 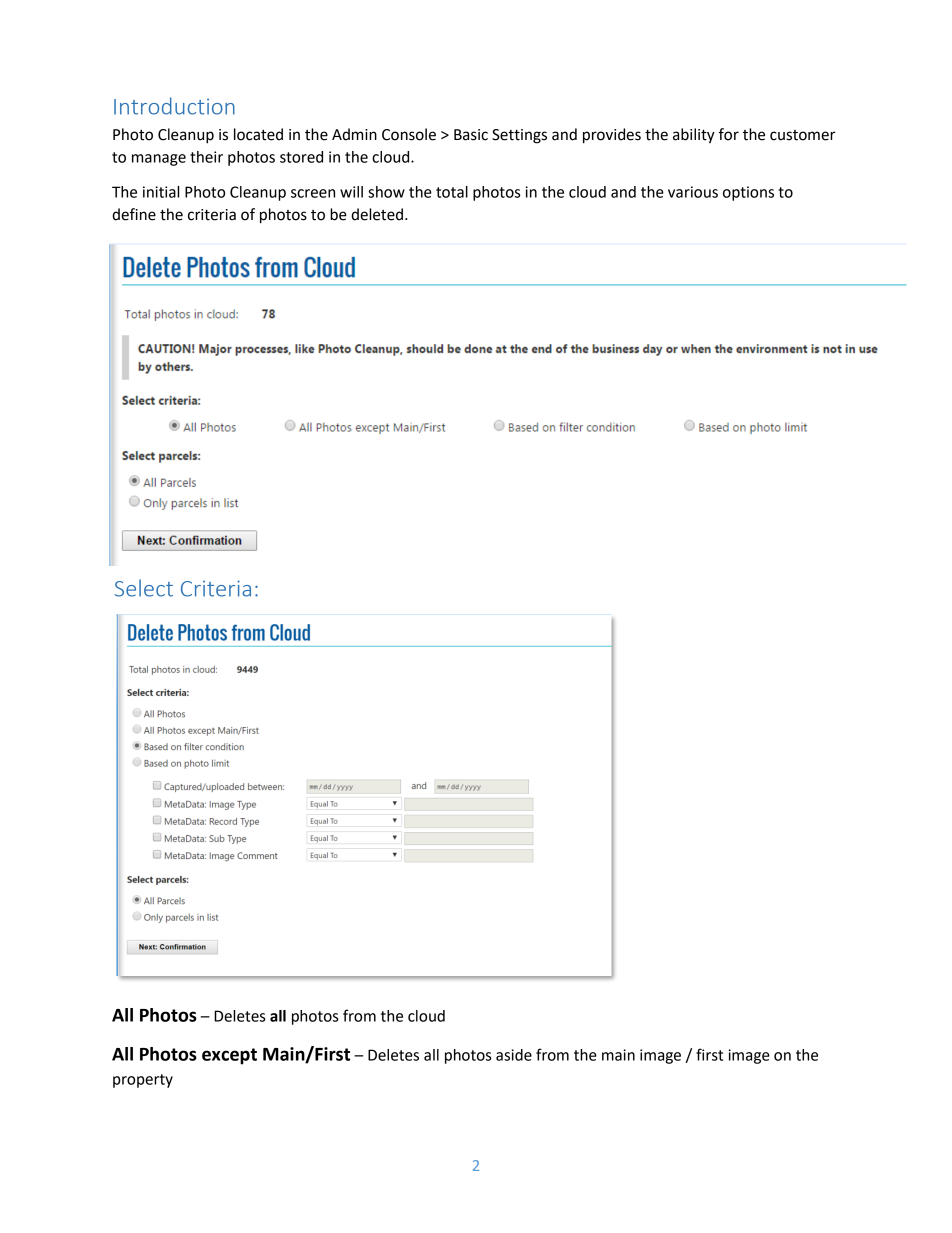 What do you see at coordinates (729, 134) in the screenshot?
I see `for` at bounding box center [729, 134].
